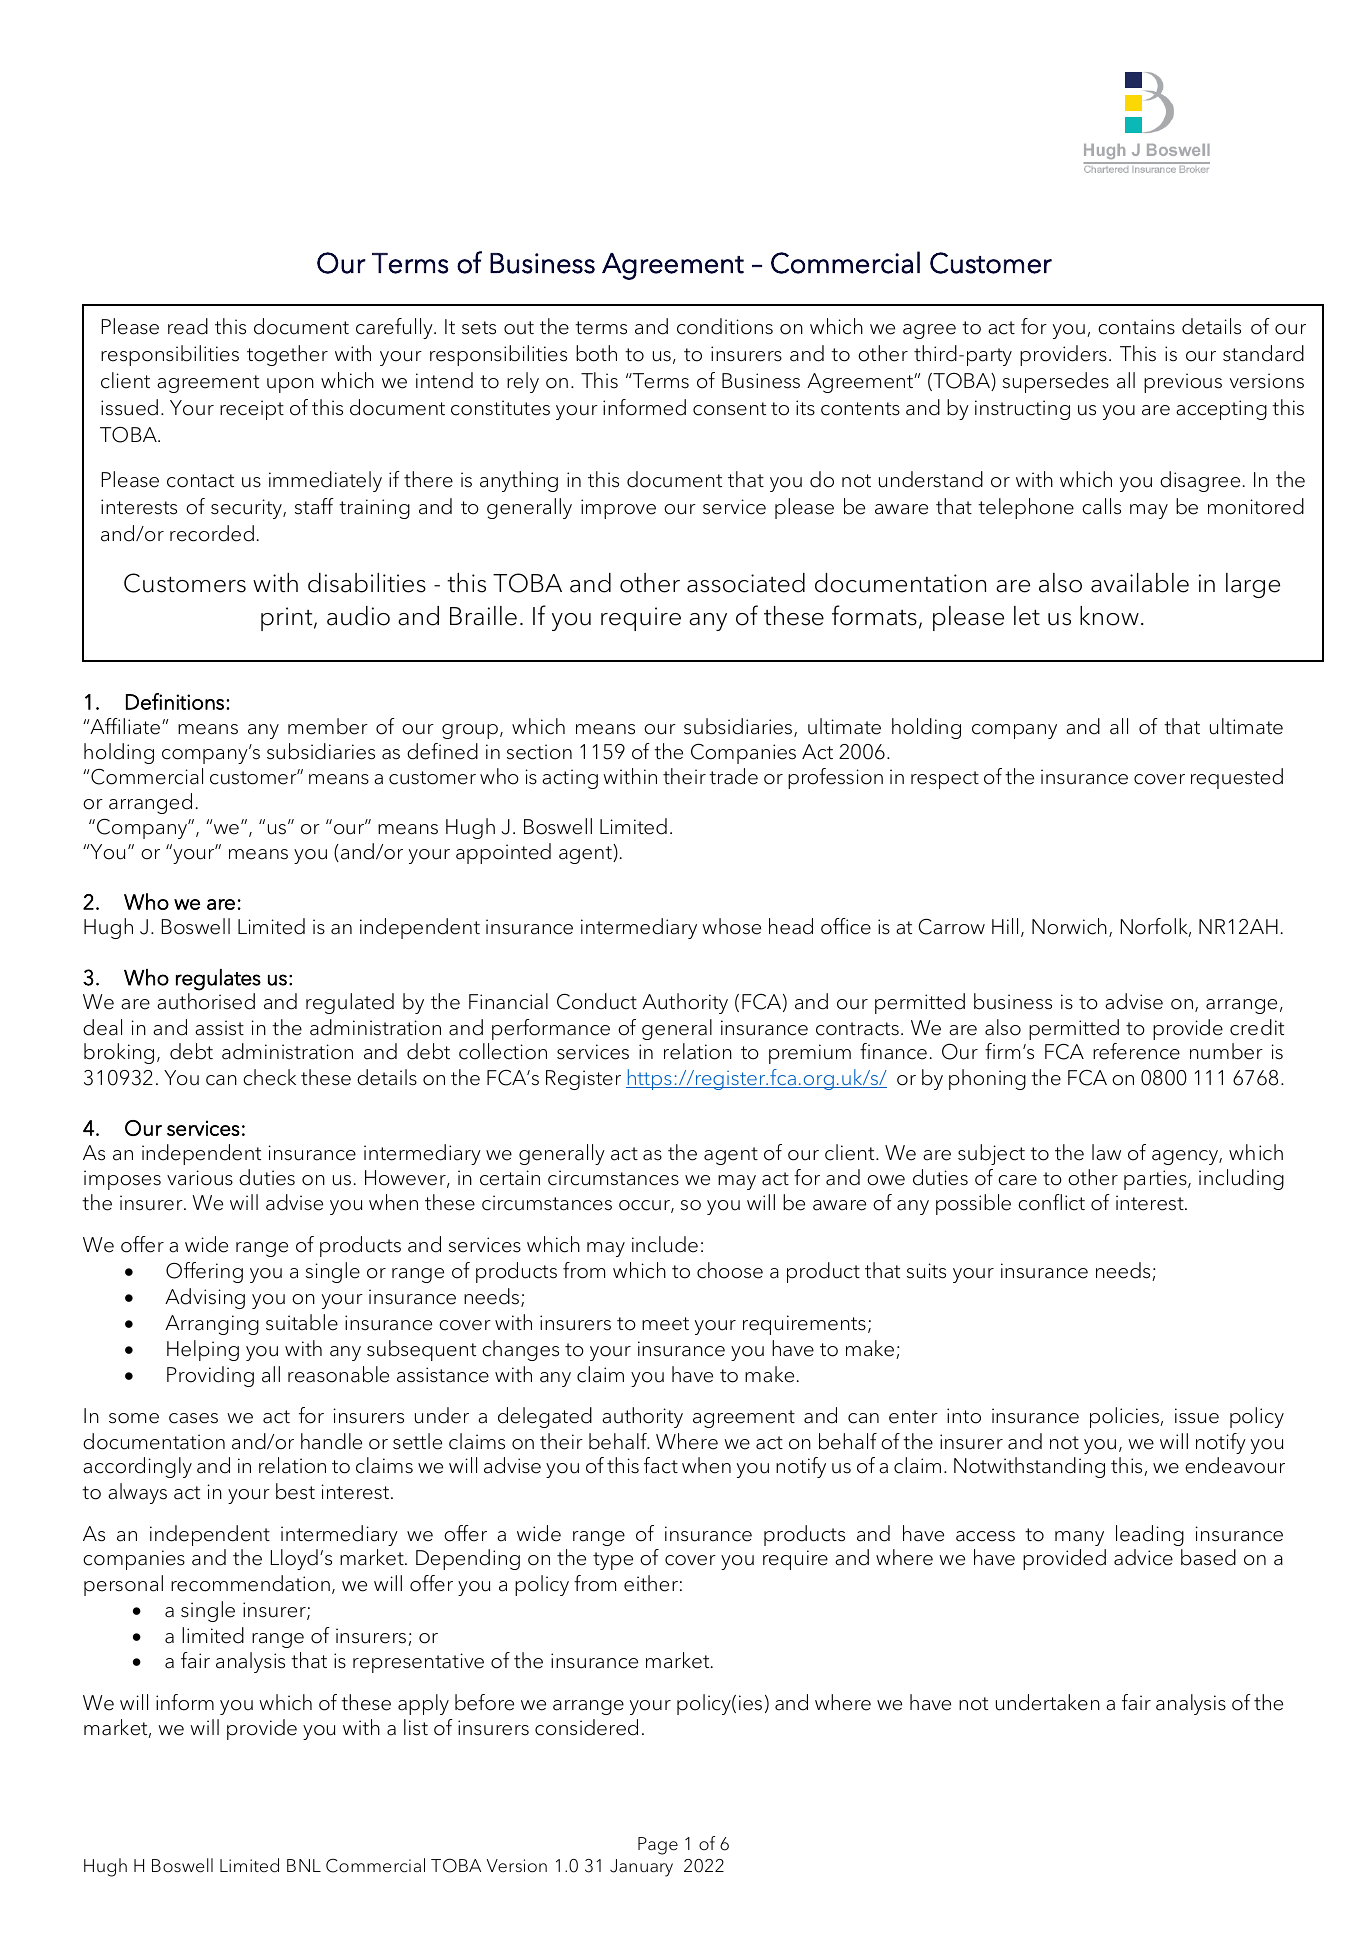 This screenshot has height=1933, width=1367. What do you see at coordinates (295, 1491) in the screenshot?
I see `best` at bounding box center [295, 1491].
